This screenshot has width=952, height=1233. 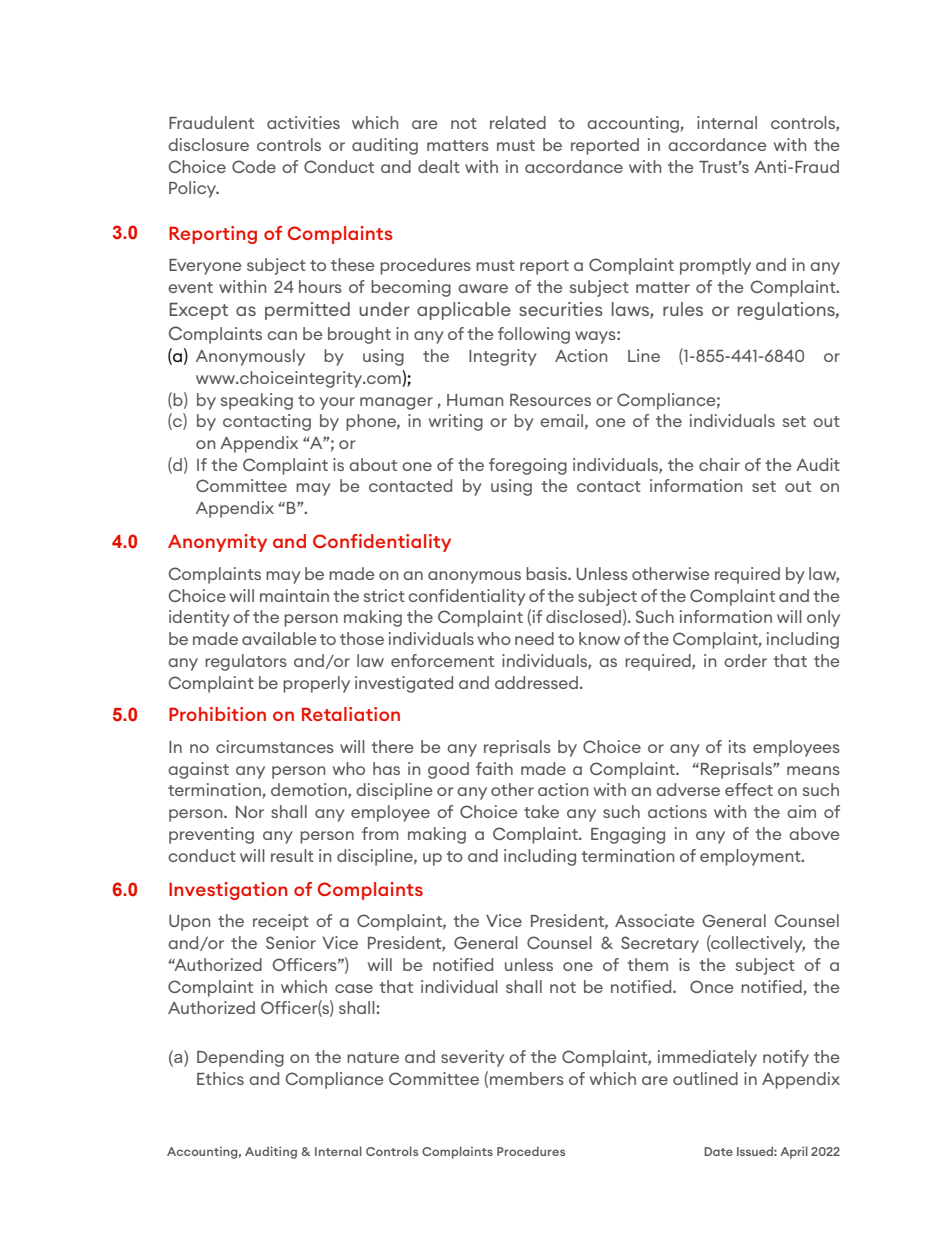 I want to click on members, so click(x=527, y=1078).
